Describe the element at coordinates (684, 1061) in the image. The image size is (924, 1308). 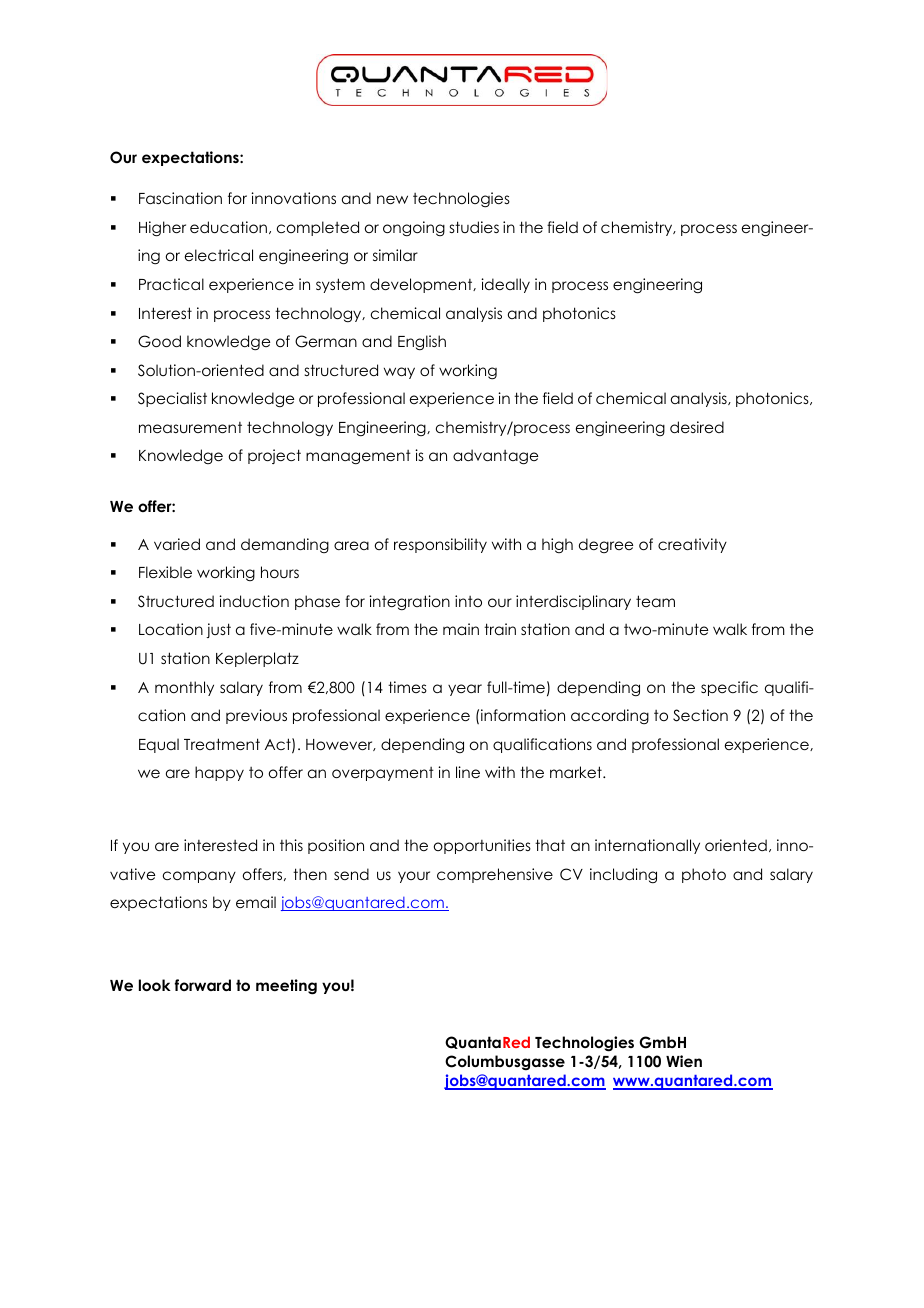
I see `Wien` at that location.
